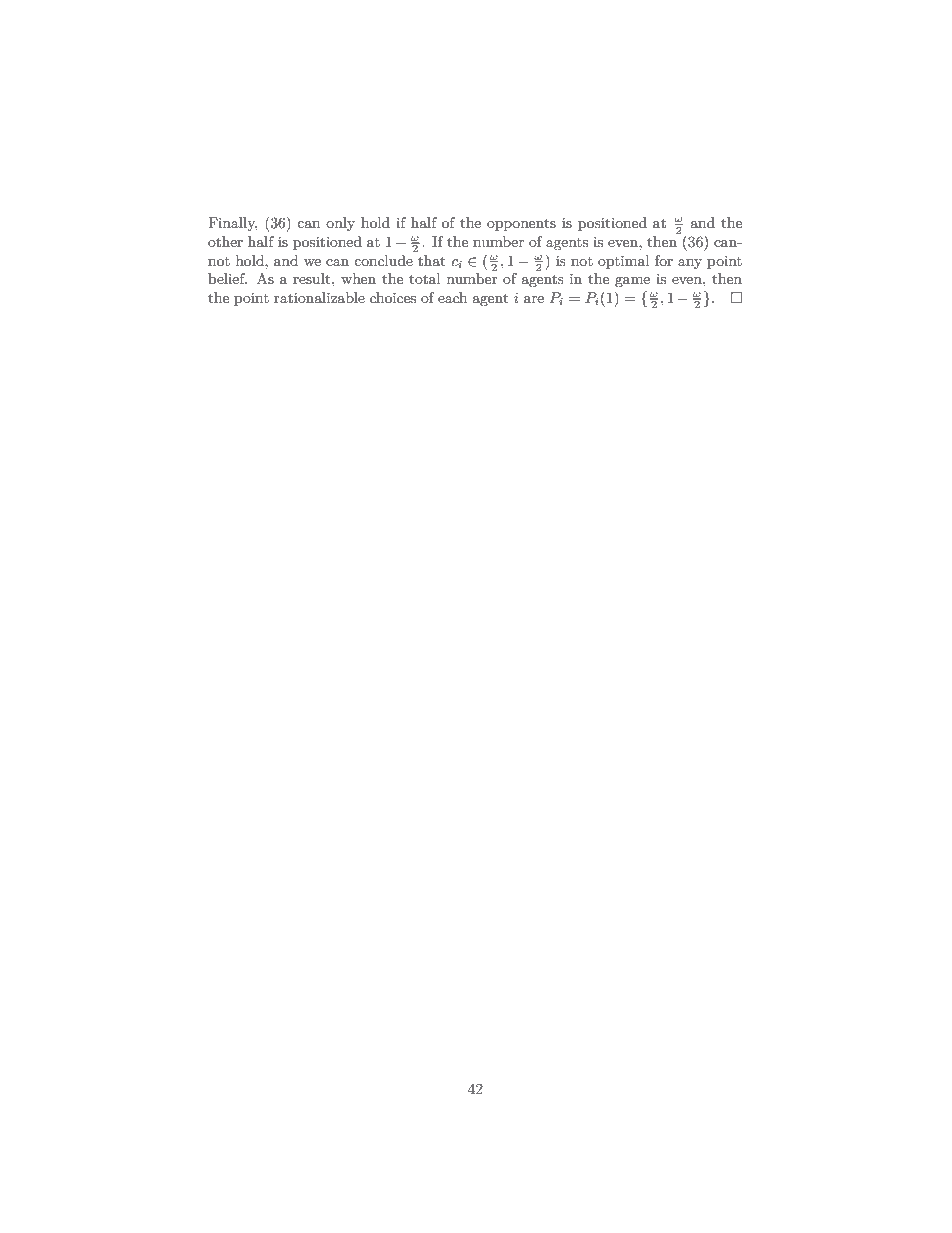 Image resolution: width=952 pixels, height=1233 pixels. What do you see at coordinates (383, 260) in the screenshot?
I see `conclude` at bounding box center [383, 260].
